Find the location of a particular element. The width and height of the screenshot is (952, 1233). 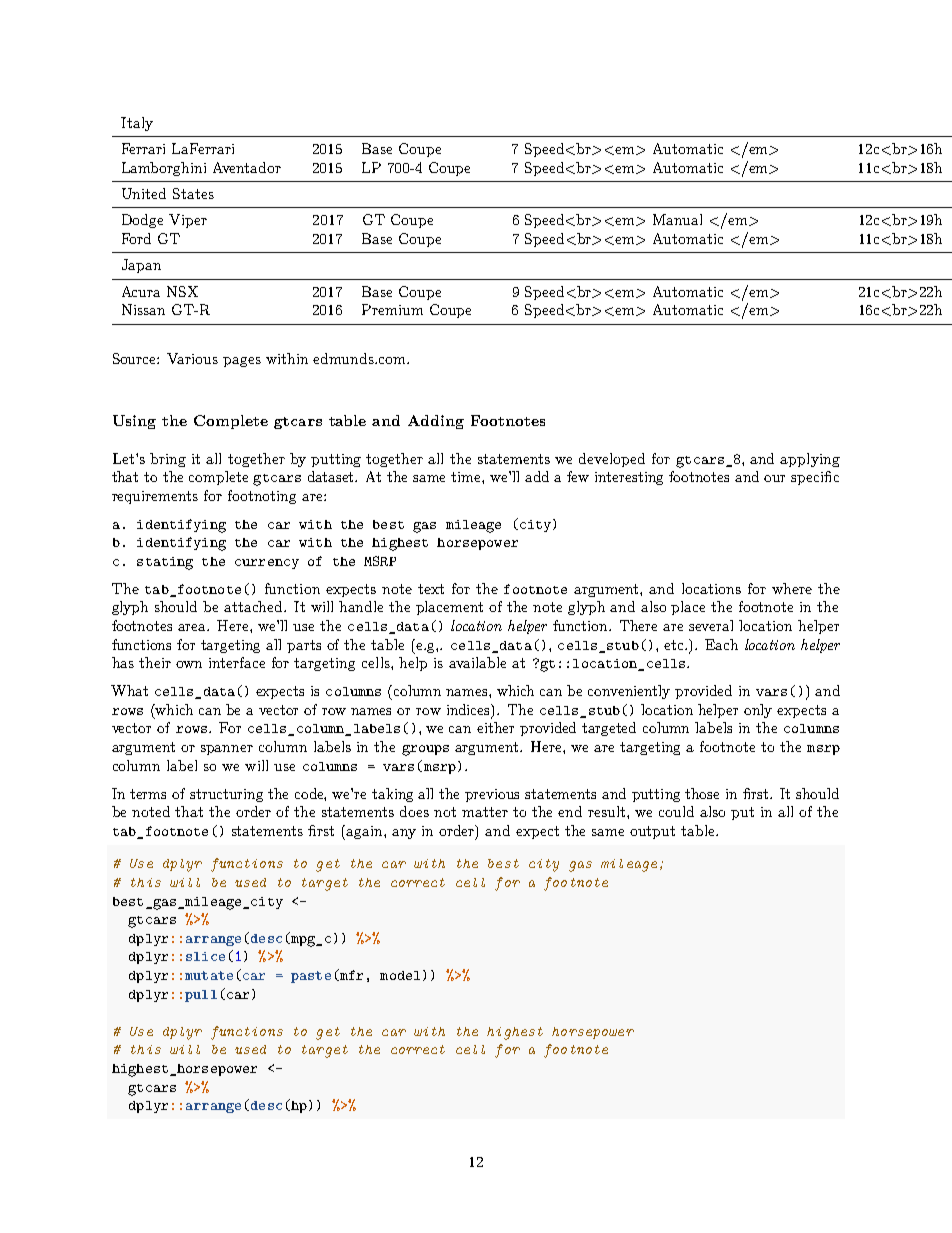

groups is located at coordinates (425, 750).
